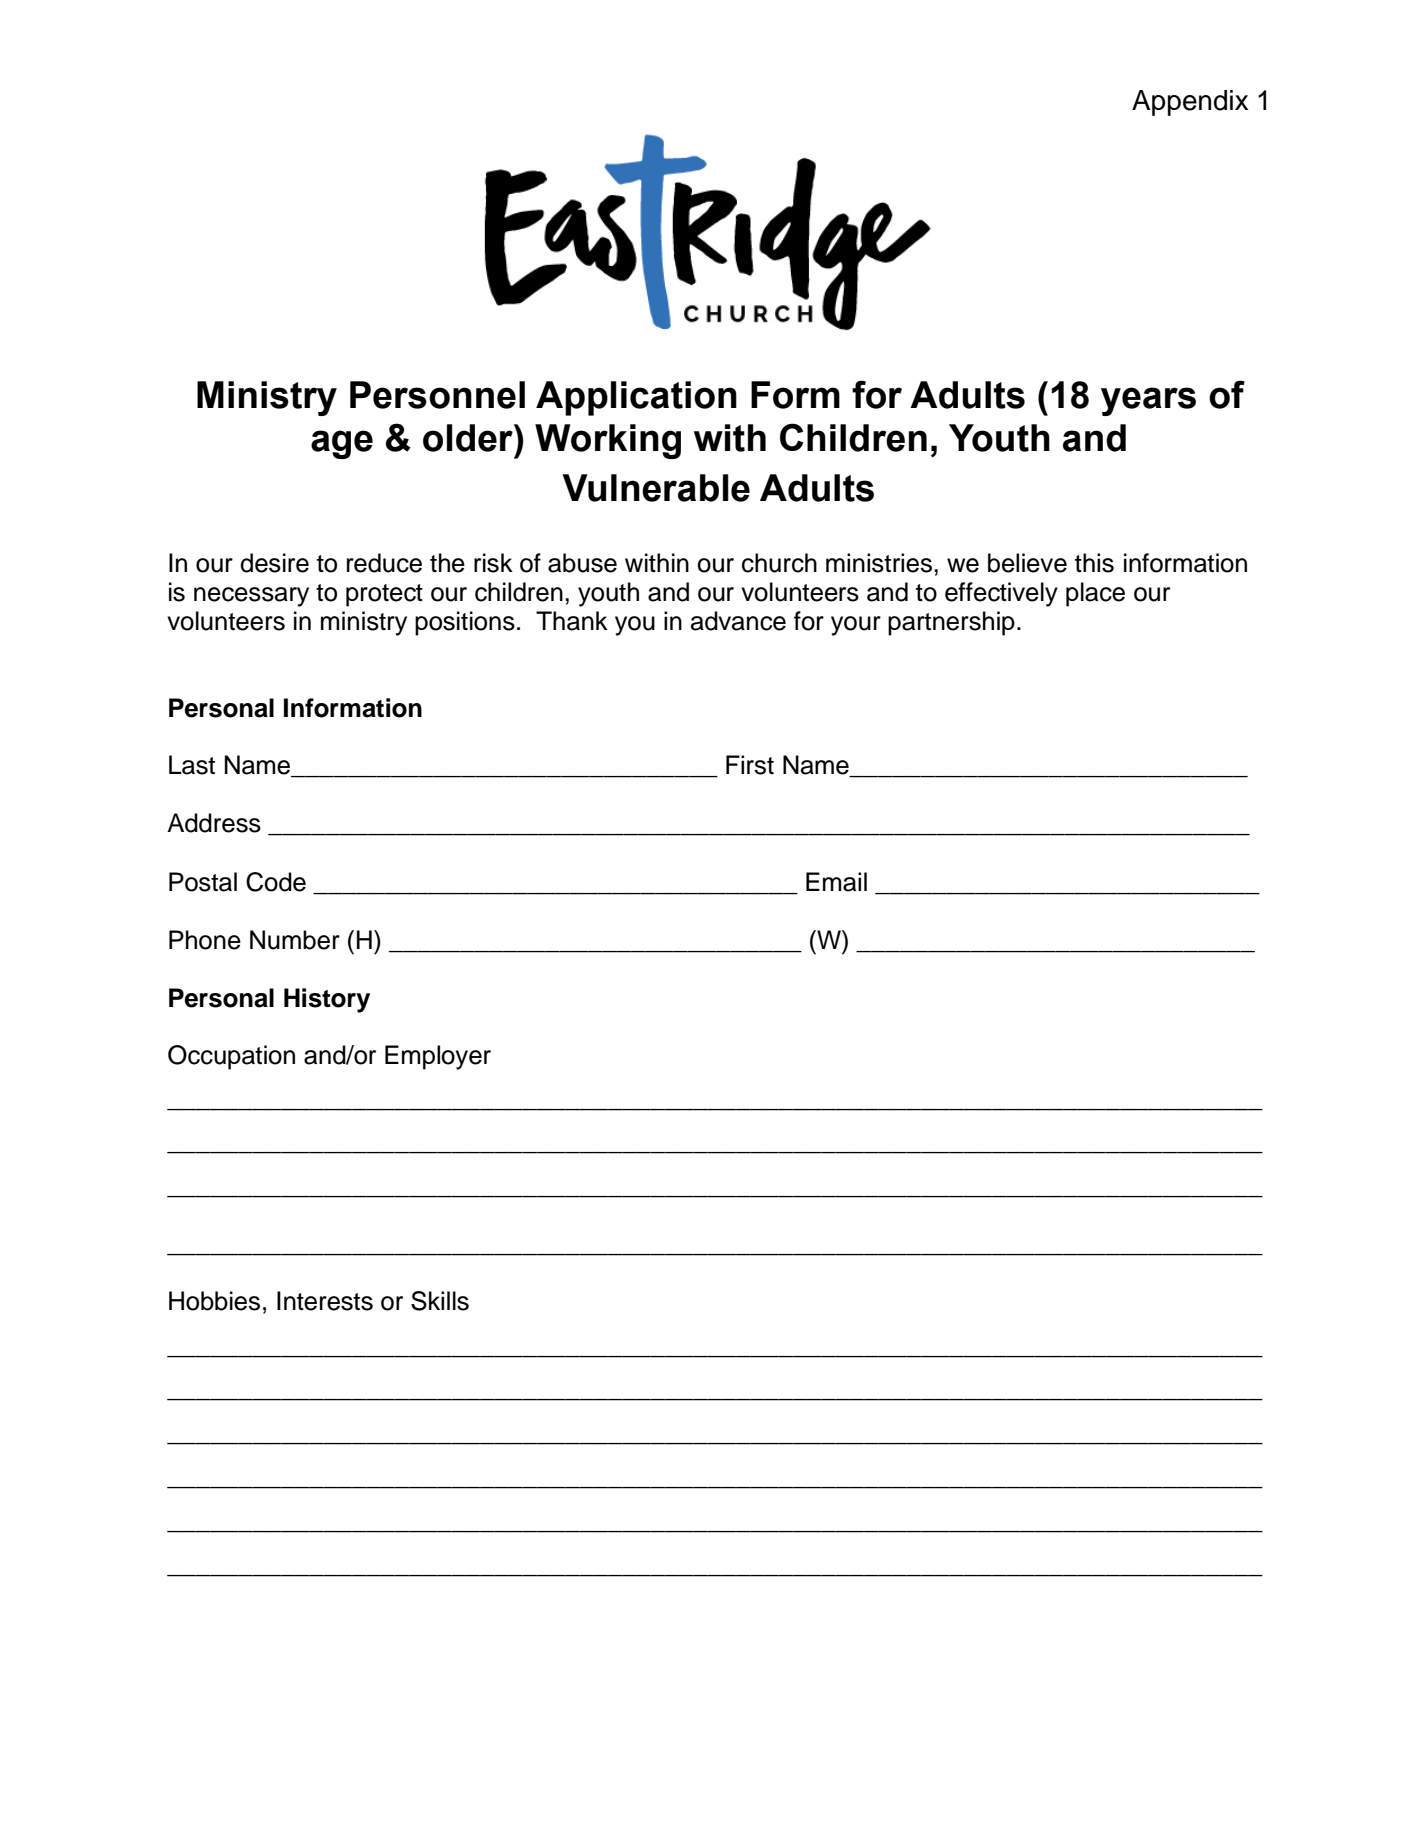 The width and height of the image is (1422, 1840). What do you see at coordinates (750, 765) in the image?
I see `First` at bounding box center [750, 765].
